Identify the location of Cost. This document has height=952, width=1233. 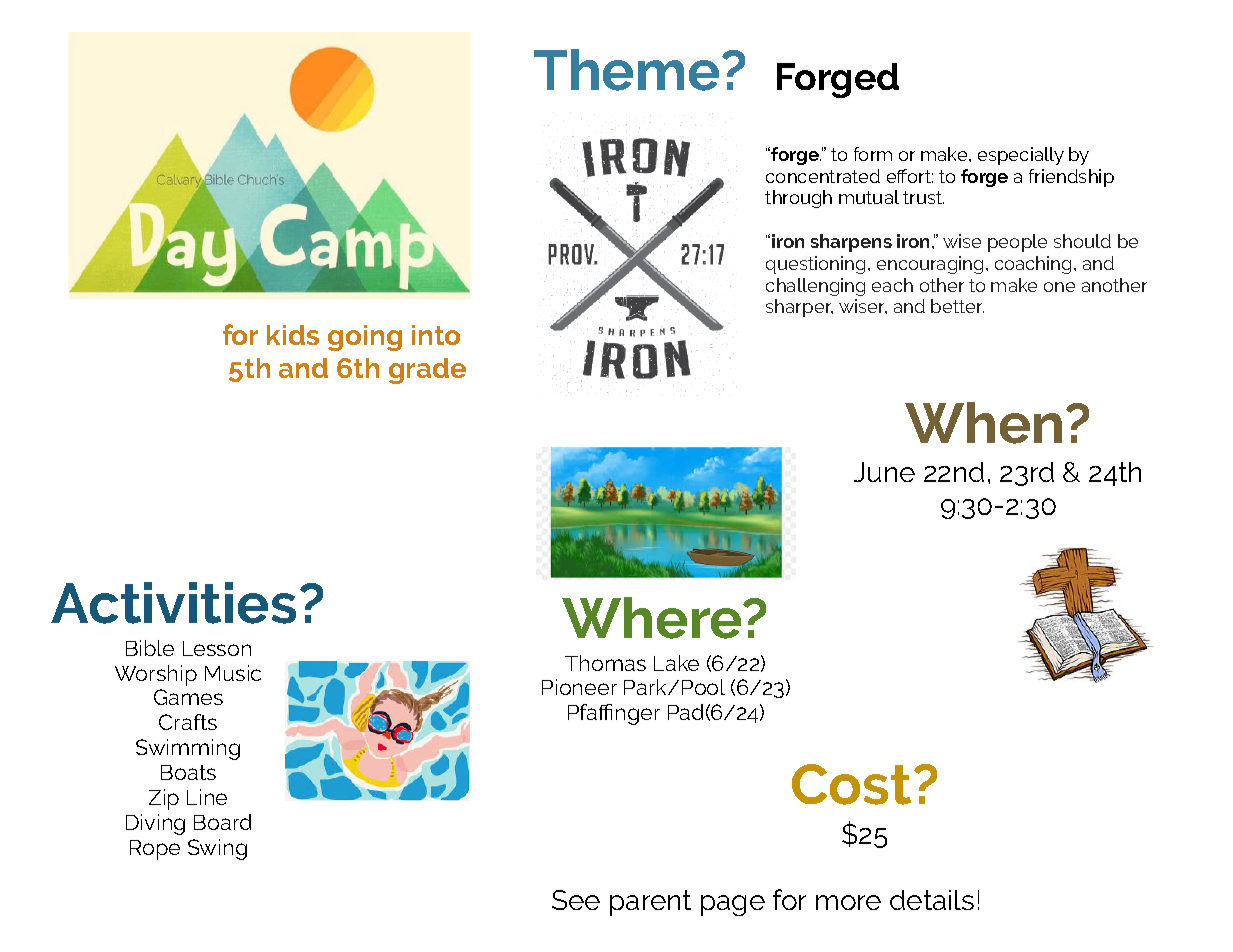
(851, 784).
